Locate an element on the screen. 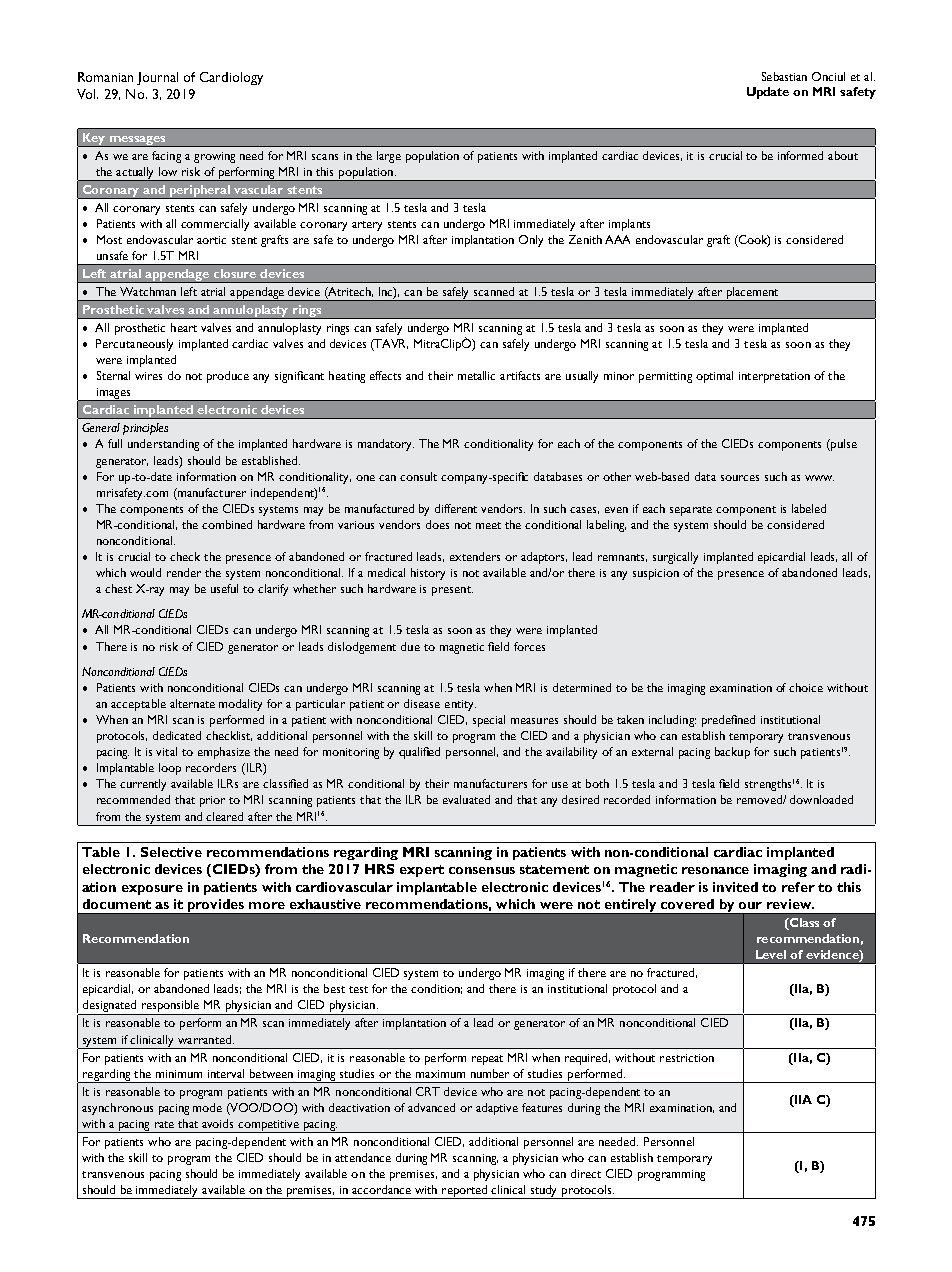 This screenshot has width=952, height=1272. Journal is located at coordinates (157, 78).
